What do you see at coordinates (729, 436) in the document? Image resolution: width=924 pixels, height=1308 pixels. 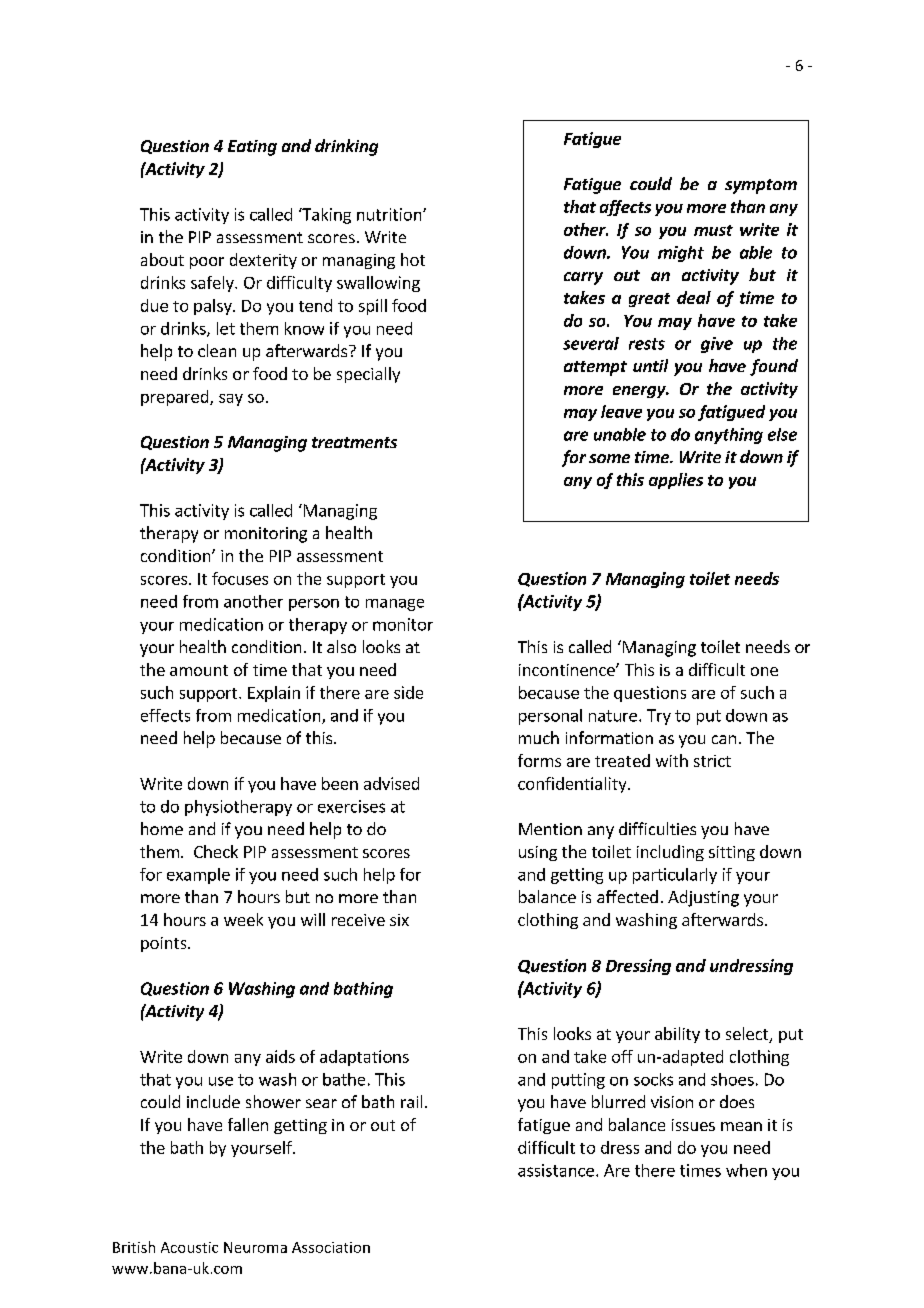 I see `anything` at bounding box center [729, 436].
